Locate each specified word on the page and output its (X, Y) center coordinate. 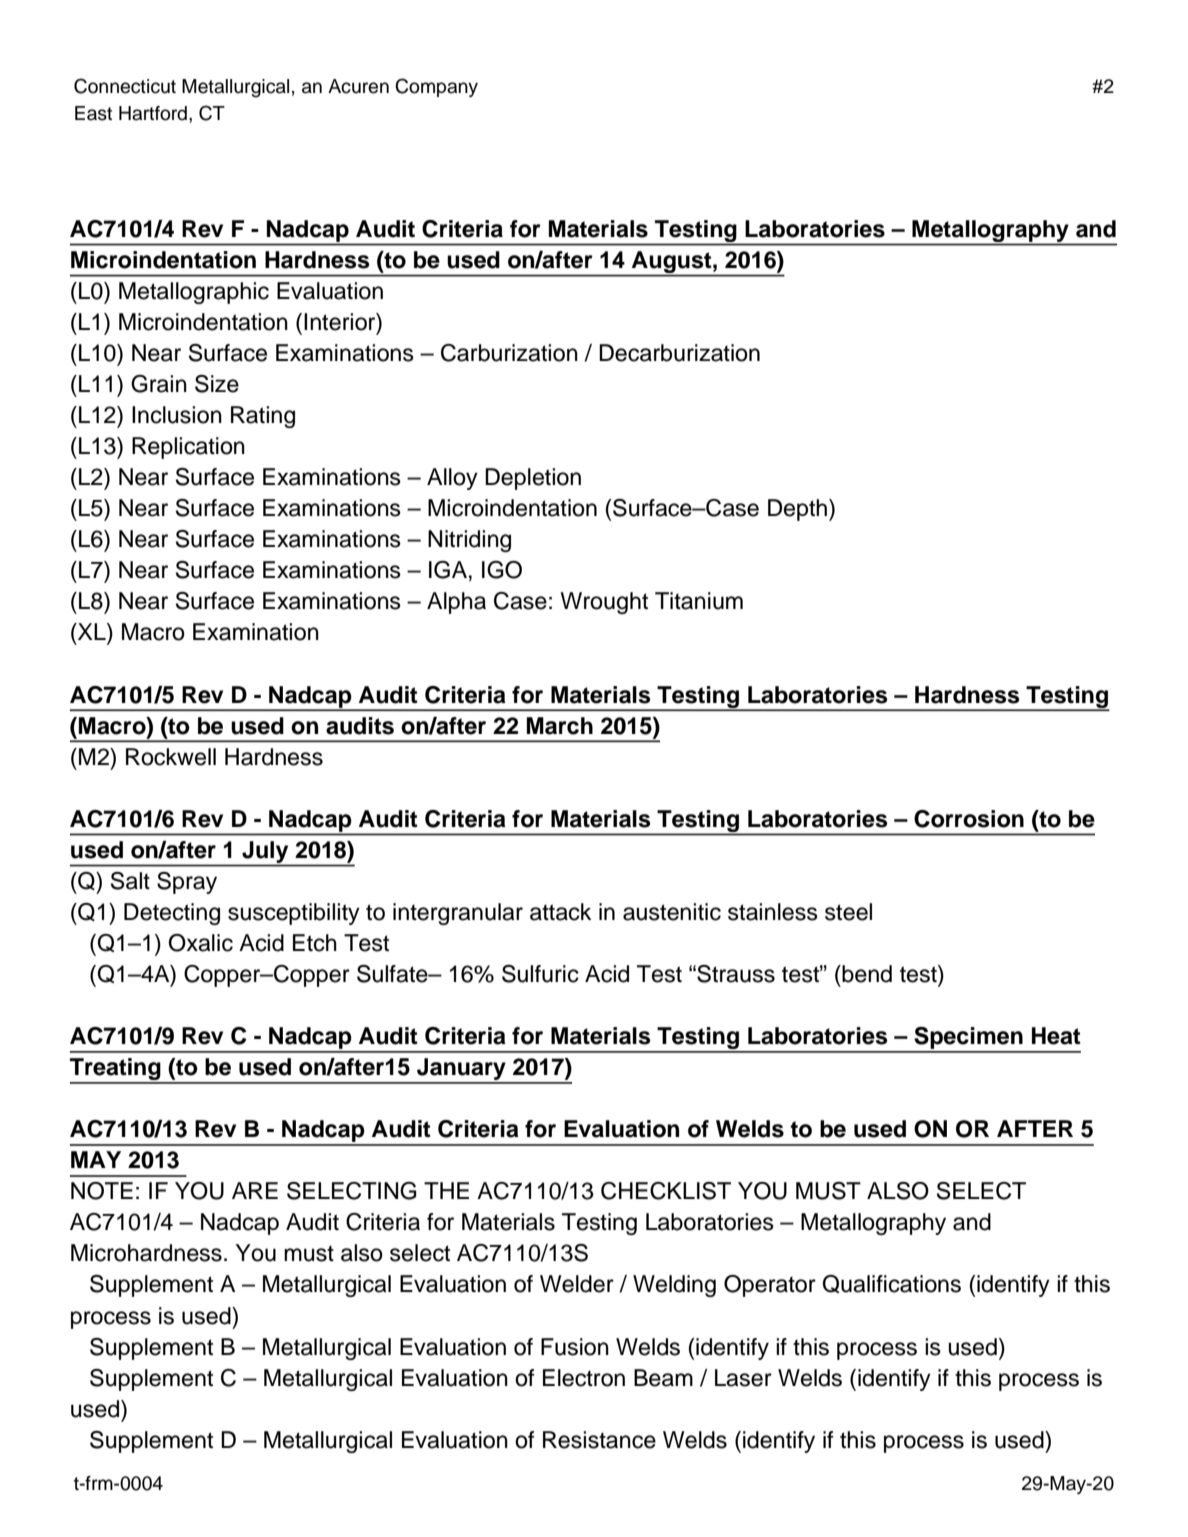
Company (436, 87)
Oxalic (200, 943)
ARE (255, 1190)
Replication (188, 448)
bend (866, 974)
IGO (502, 570)
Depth (797, 510)
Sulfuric (540, 974)
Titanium (699, 601)
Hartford (153, 113)
